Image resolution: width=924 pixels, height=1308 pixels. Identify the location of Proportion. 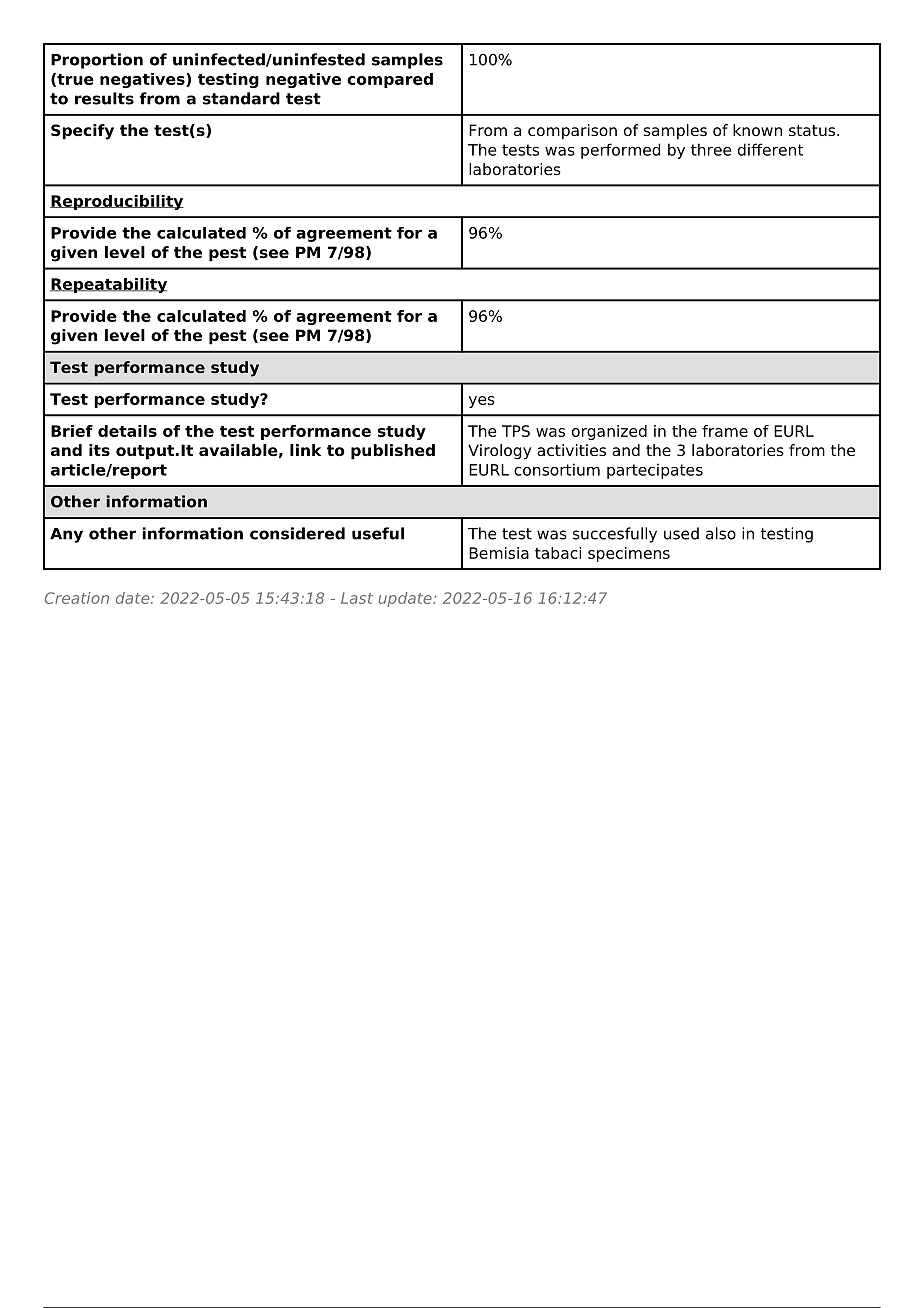
(97, 61).
